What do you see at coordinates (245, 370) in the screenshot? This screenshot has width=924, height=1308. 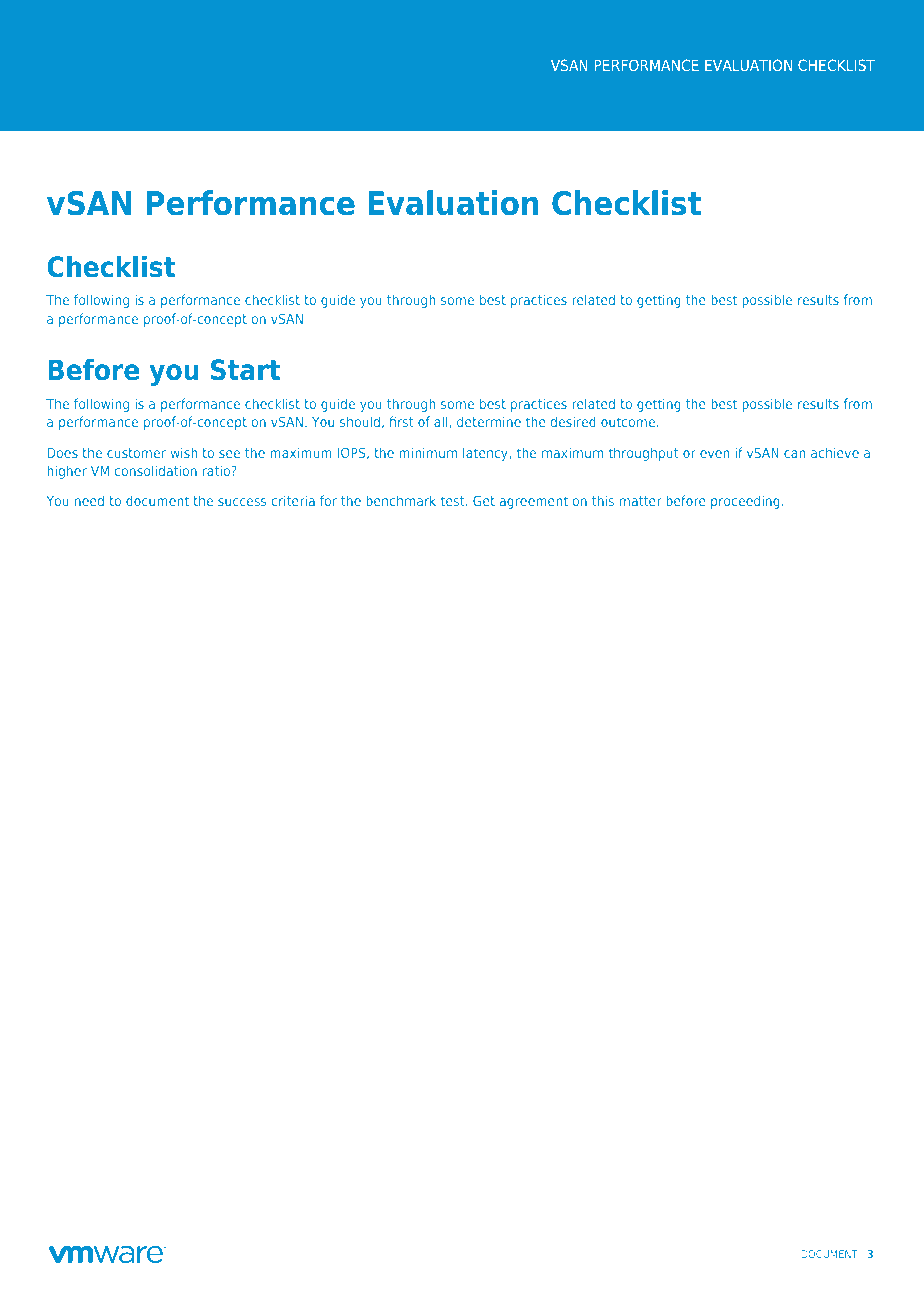 I see `Start` at bounding box center [245, 370].
